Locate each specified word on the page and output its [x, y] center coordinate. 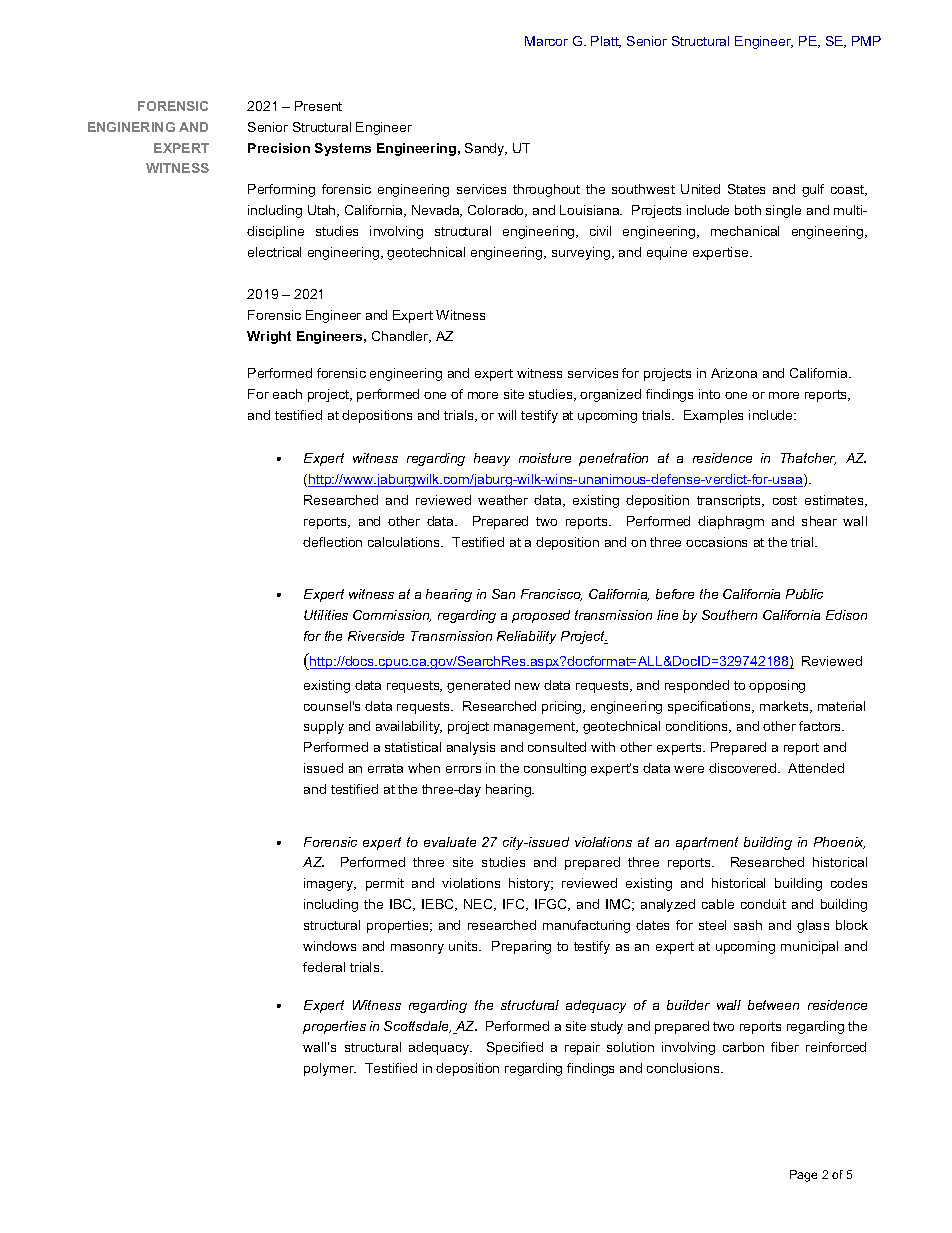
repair [582, 1048]
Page [803, 1176]
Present [318, 106]
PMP [866, 41]
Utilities [326, 615]
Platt [606, 42]
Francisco [551, 595]
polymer [330, 1069]
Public [804, 594]
